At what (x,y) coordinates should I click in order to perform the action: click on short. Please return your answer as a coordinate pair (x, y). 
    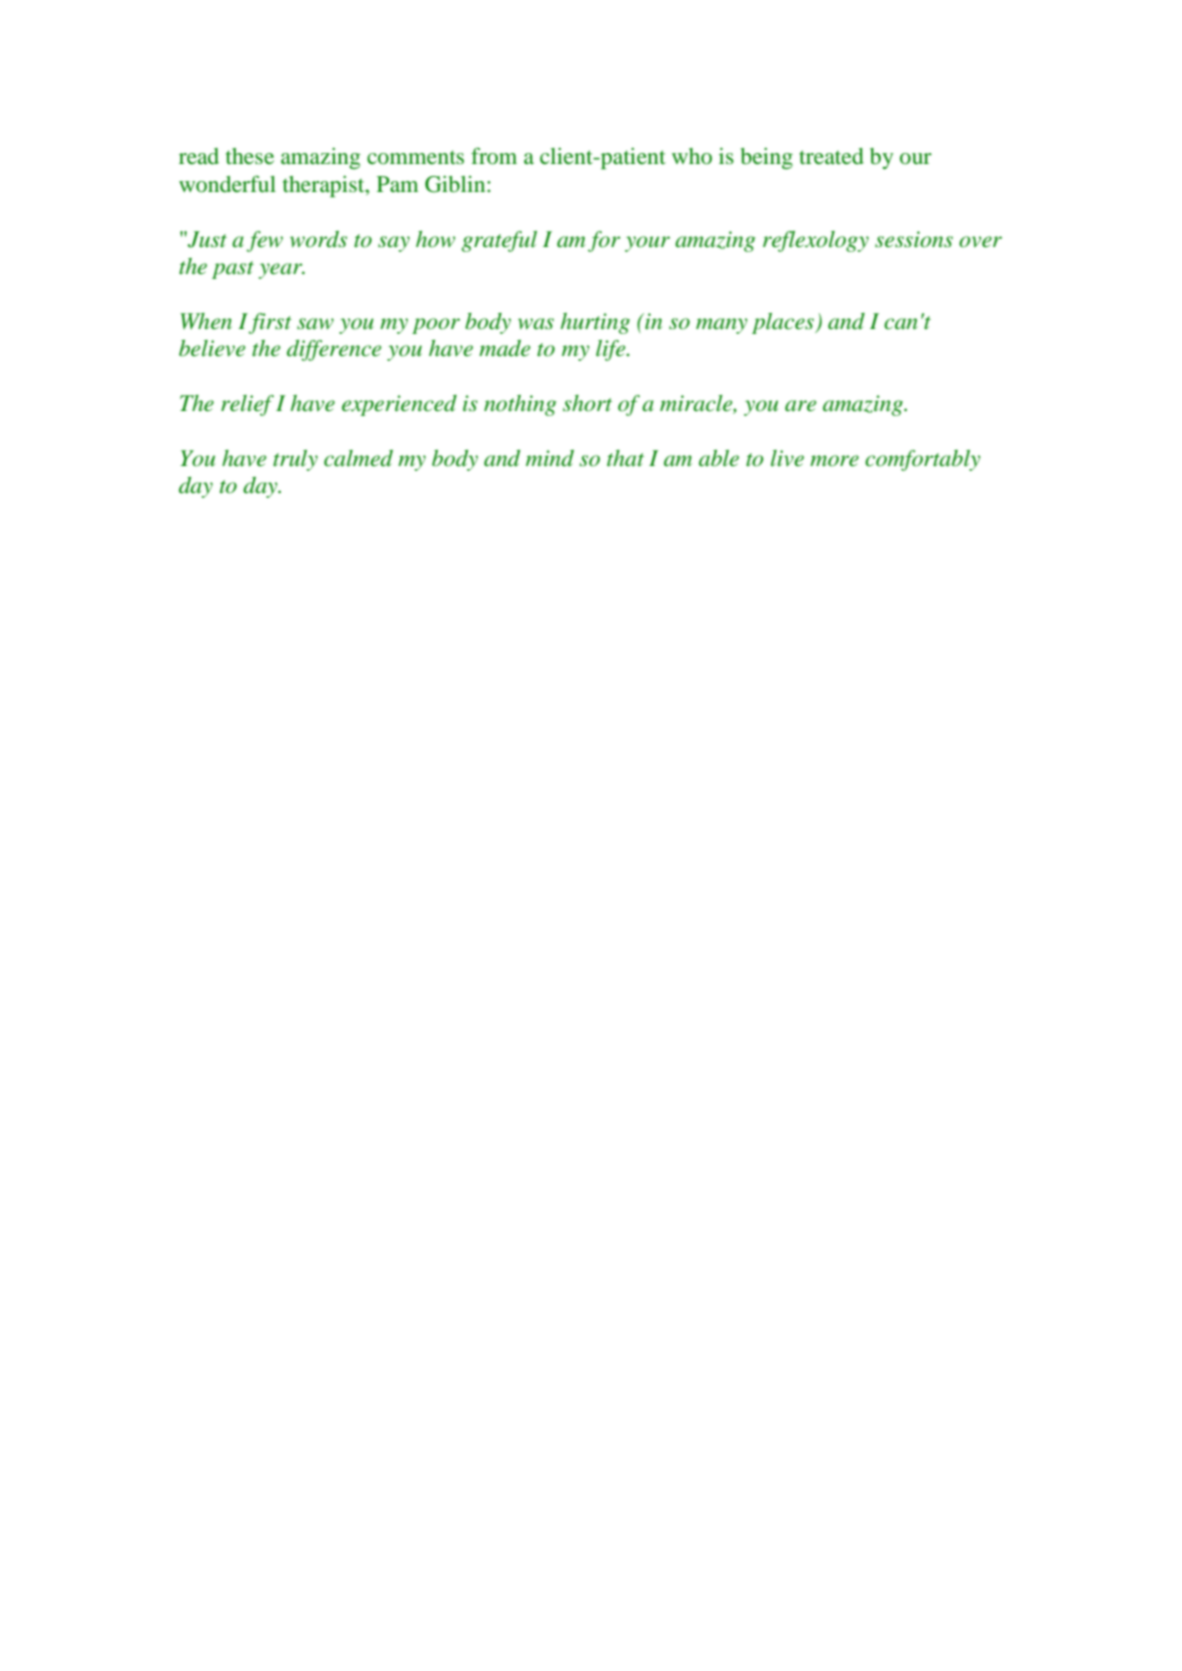
    Looking at the image, I should click on (587, 403).
